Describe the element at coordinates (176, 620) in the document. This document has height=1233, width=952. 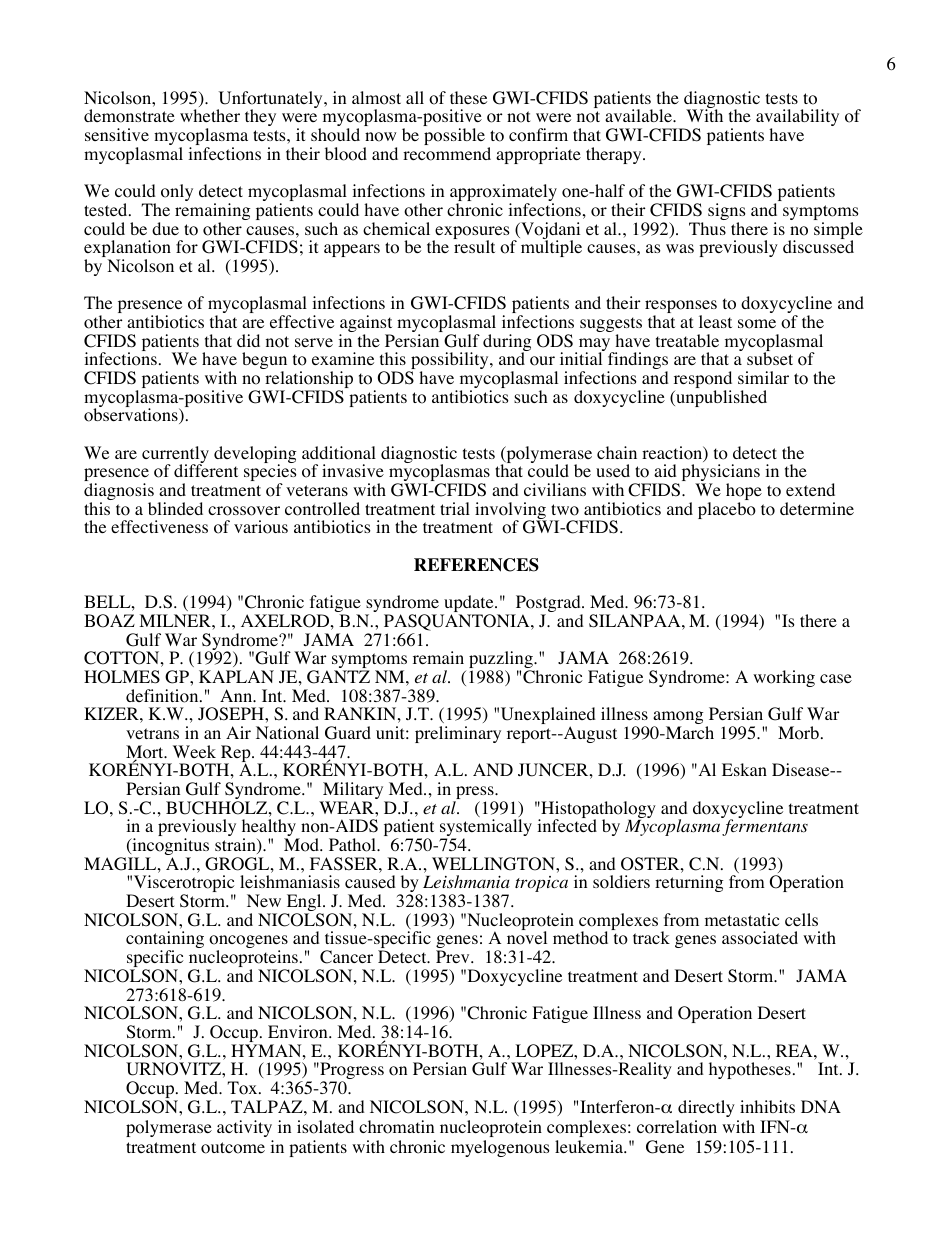
I see `MILNER` at that location.
